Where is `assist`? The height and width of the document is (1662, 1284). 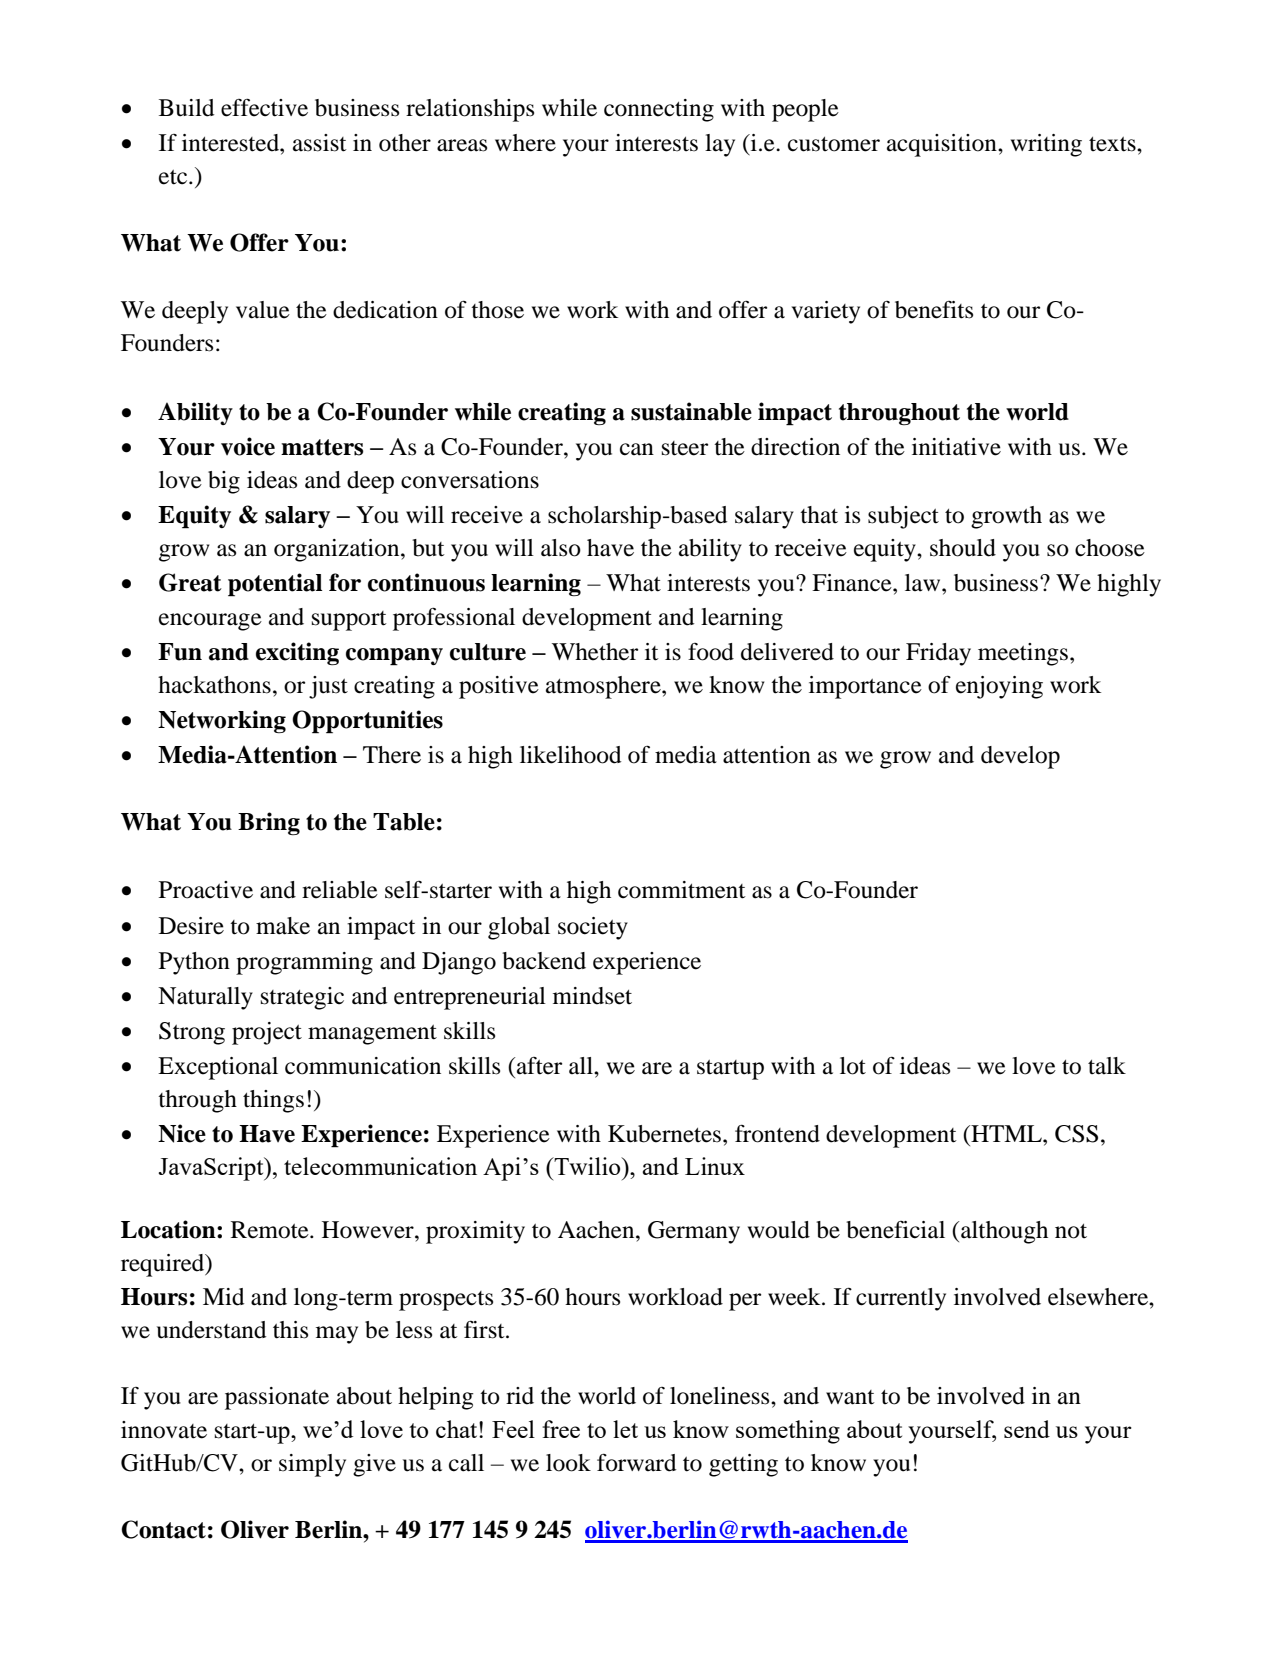 assist is located at coordinates (320, 143).
